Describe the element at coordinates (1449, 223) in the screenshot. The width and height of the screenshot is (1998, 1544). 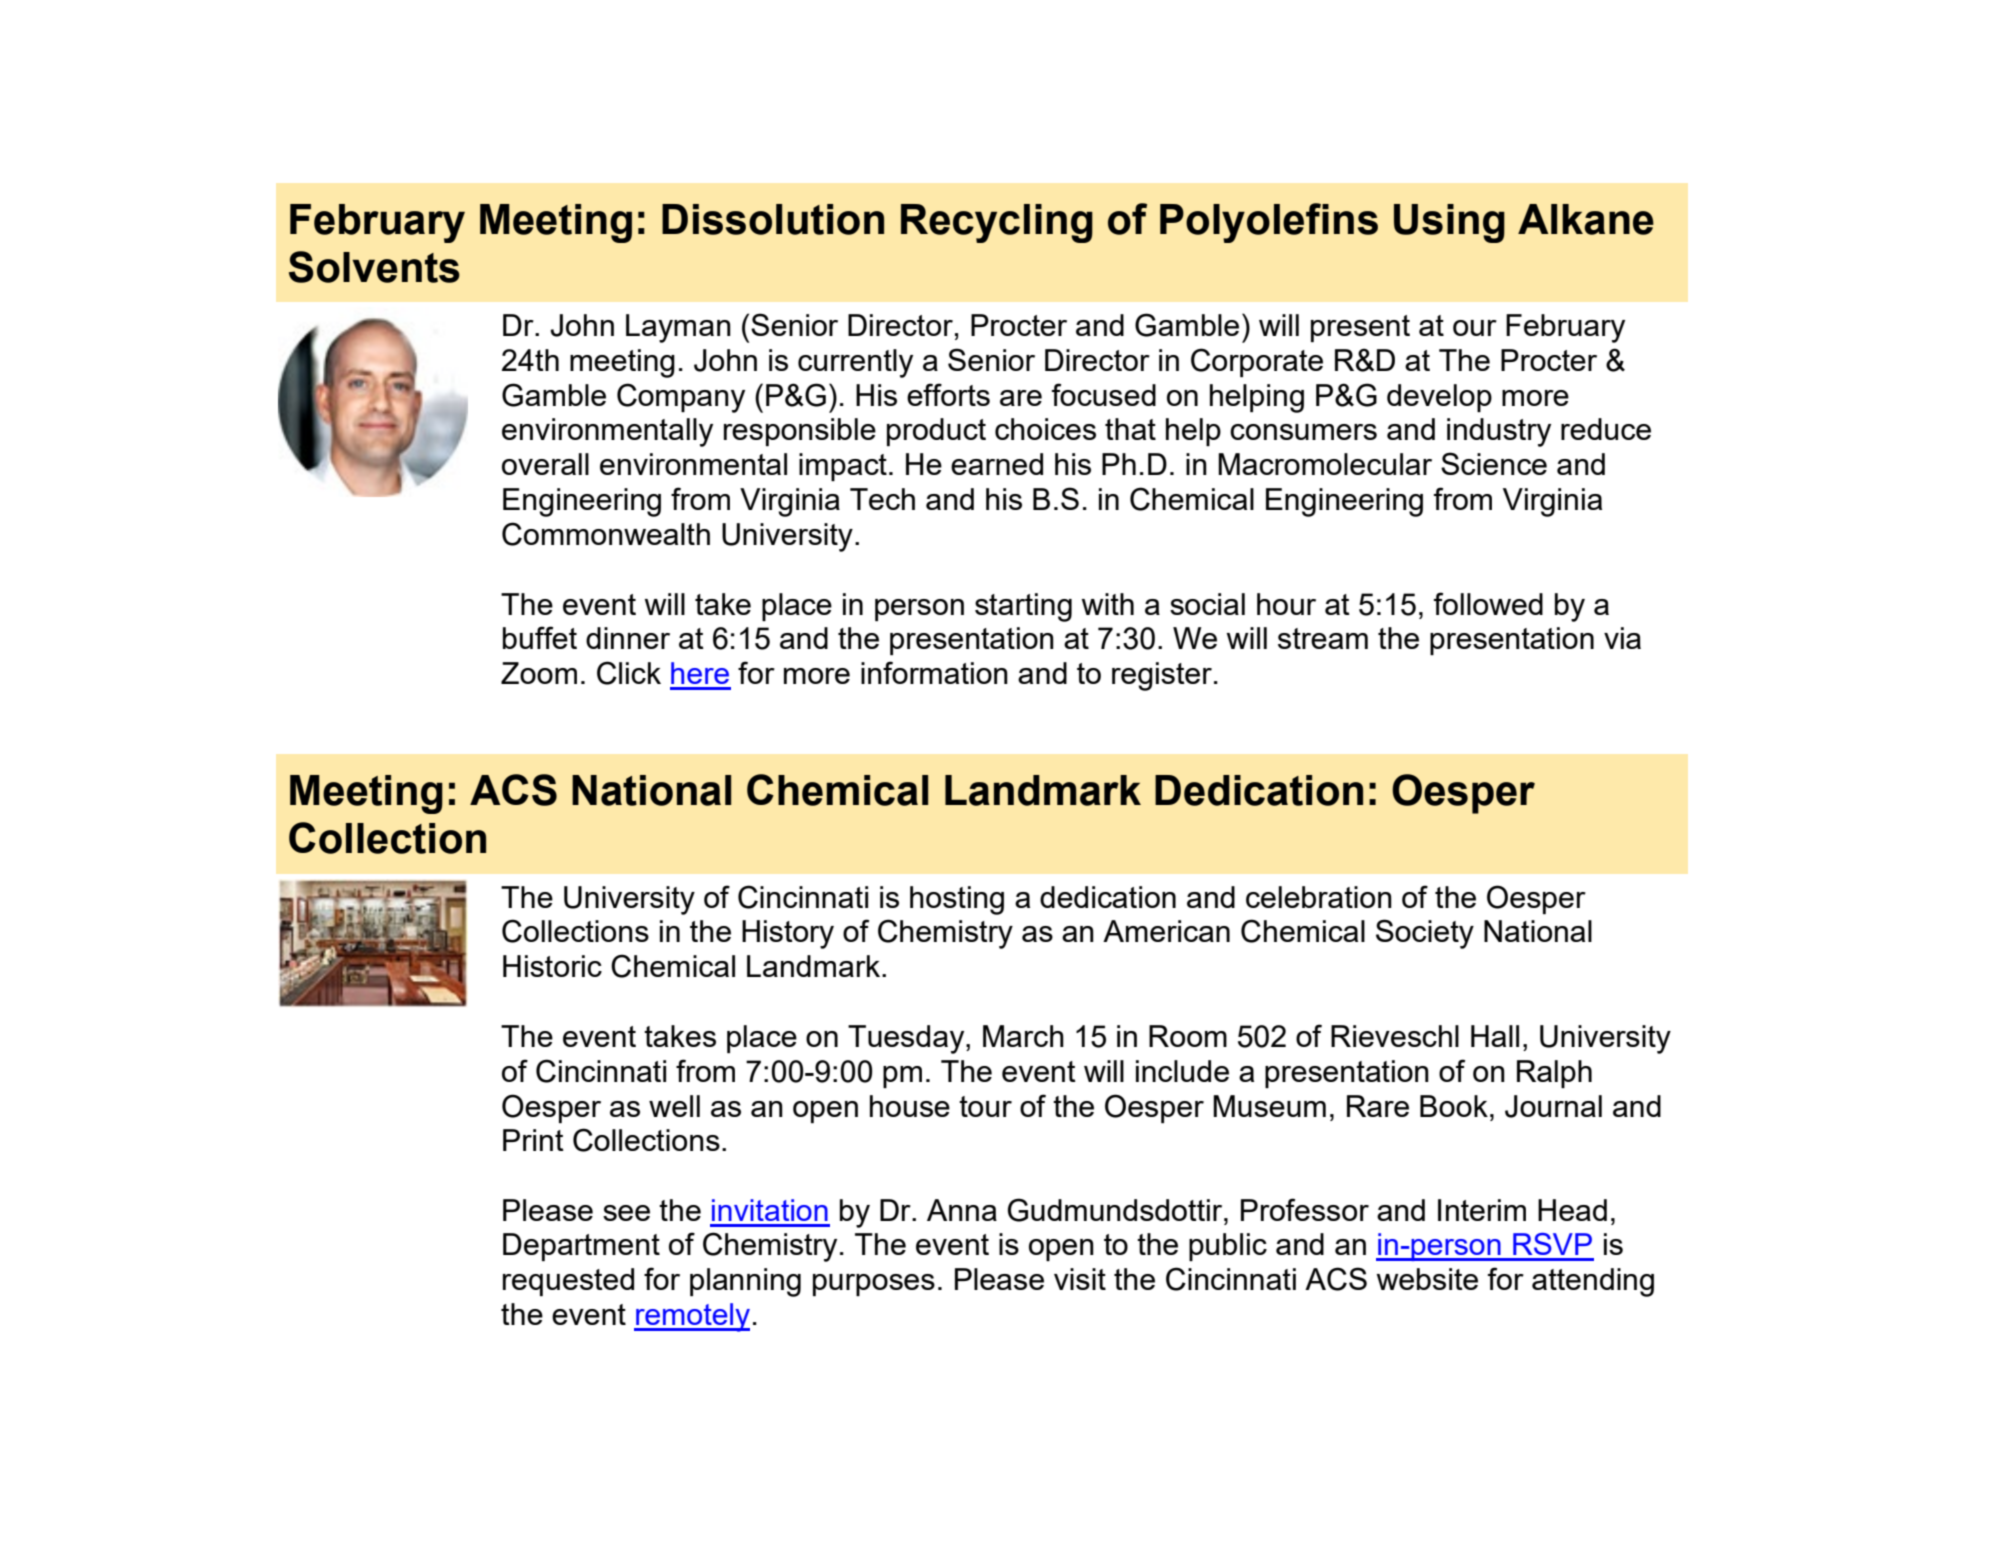
I see `Using` at that location.
